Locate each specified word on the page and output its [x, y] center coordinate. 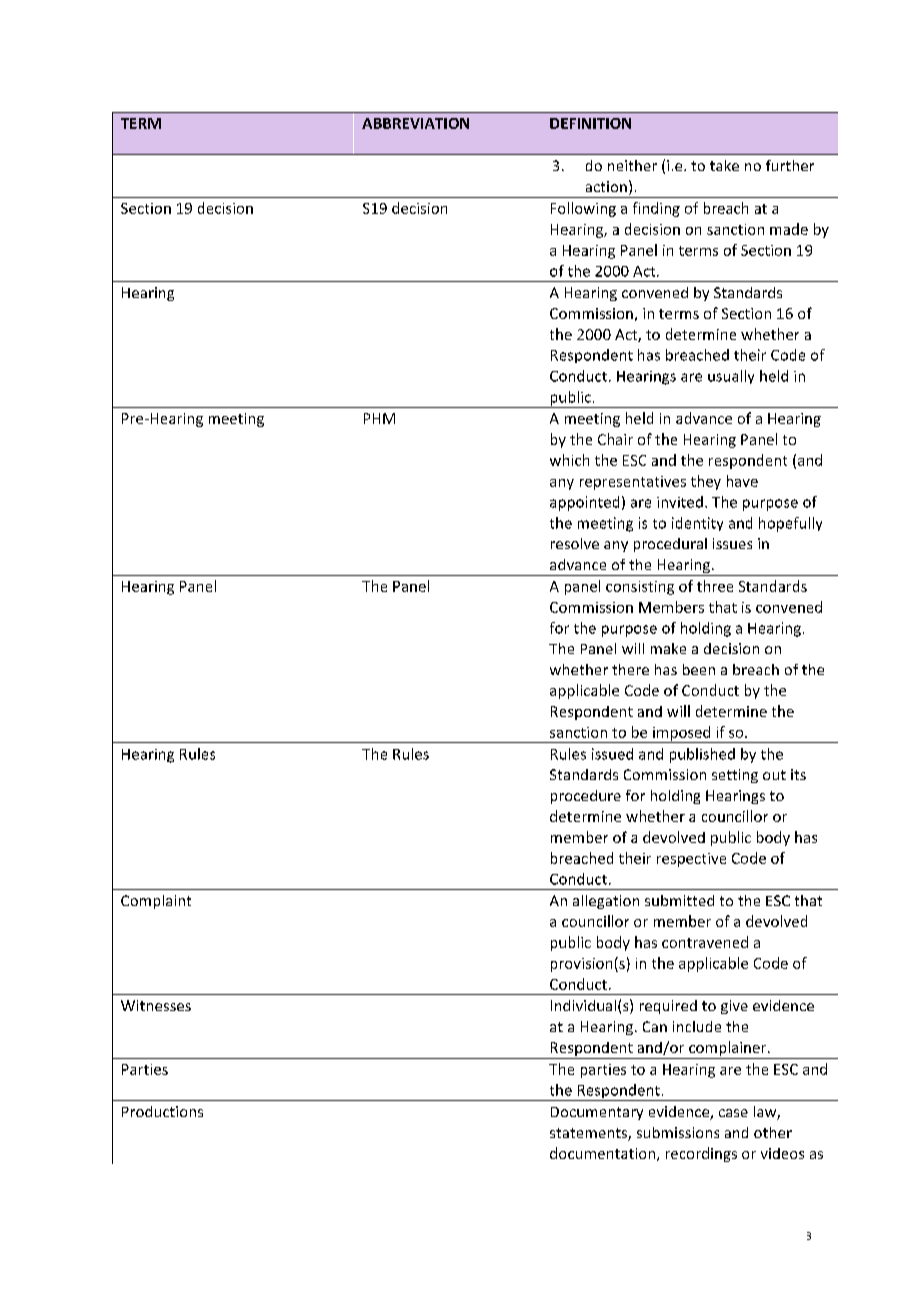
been [699, 669]
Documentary [597, 1113]
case [733, 1113]
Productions [162, 1111]
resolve [575, 543]
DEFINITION [590, 123]
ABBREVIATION [415, 123]
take [724, 165]
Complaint [156, 902]
